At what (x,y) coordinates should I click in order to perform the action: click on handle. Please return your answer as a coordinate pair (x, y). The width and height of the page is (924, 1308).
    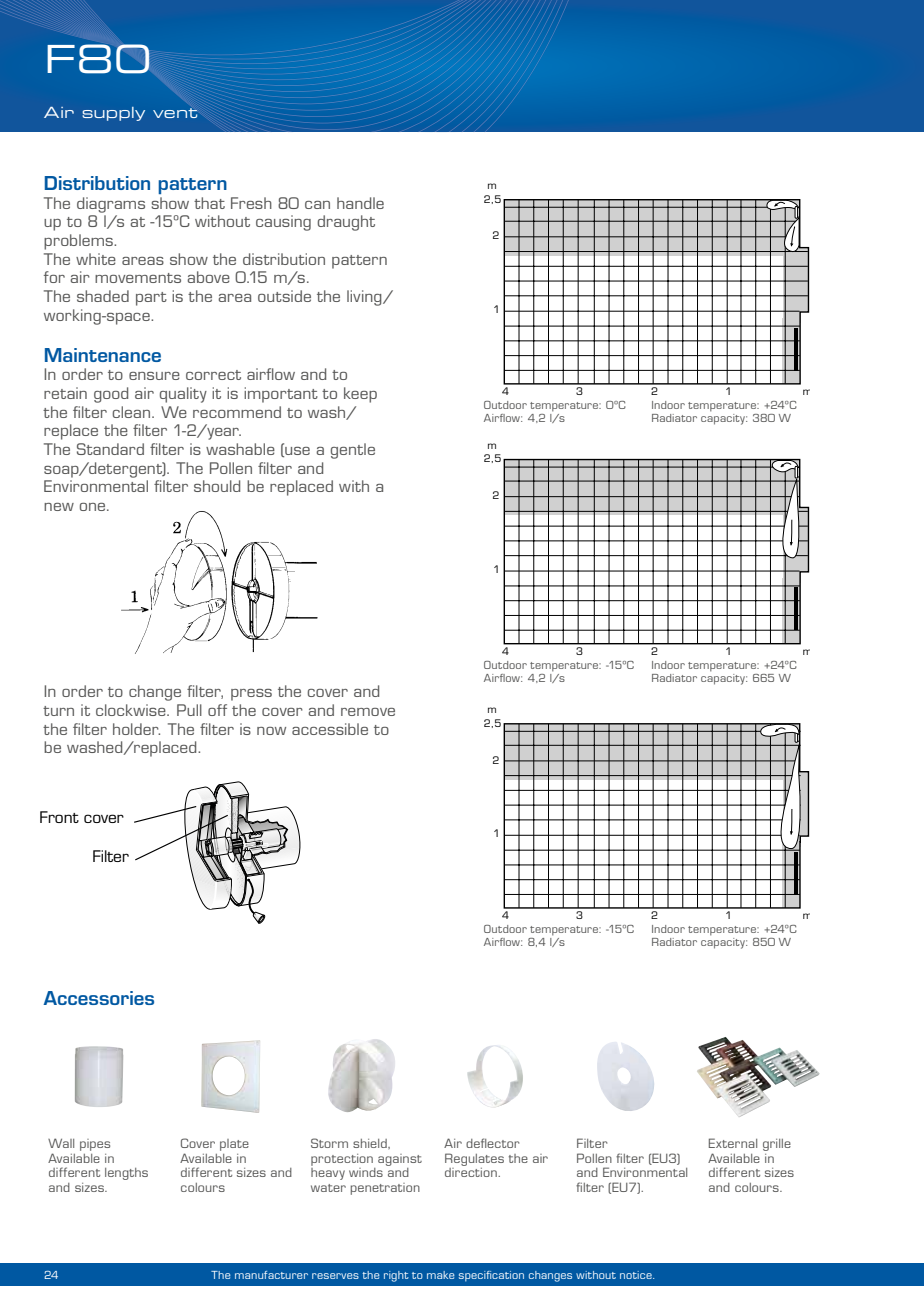
    Looking at the image, I should click on (360, 203).
